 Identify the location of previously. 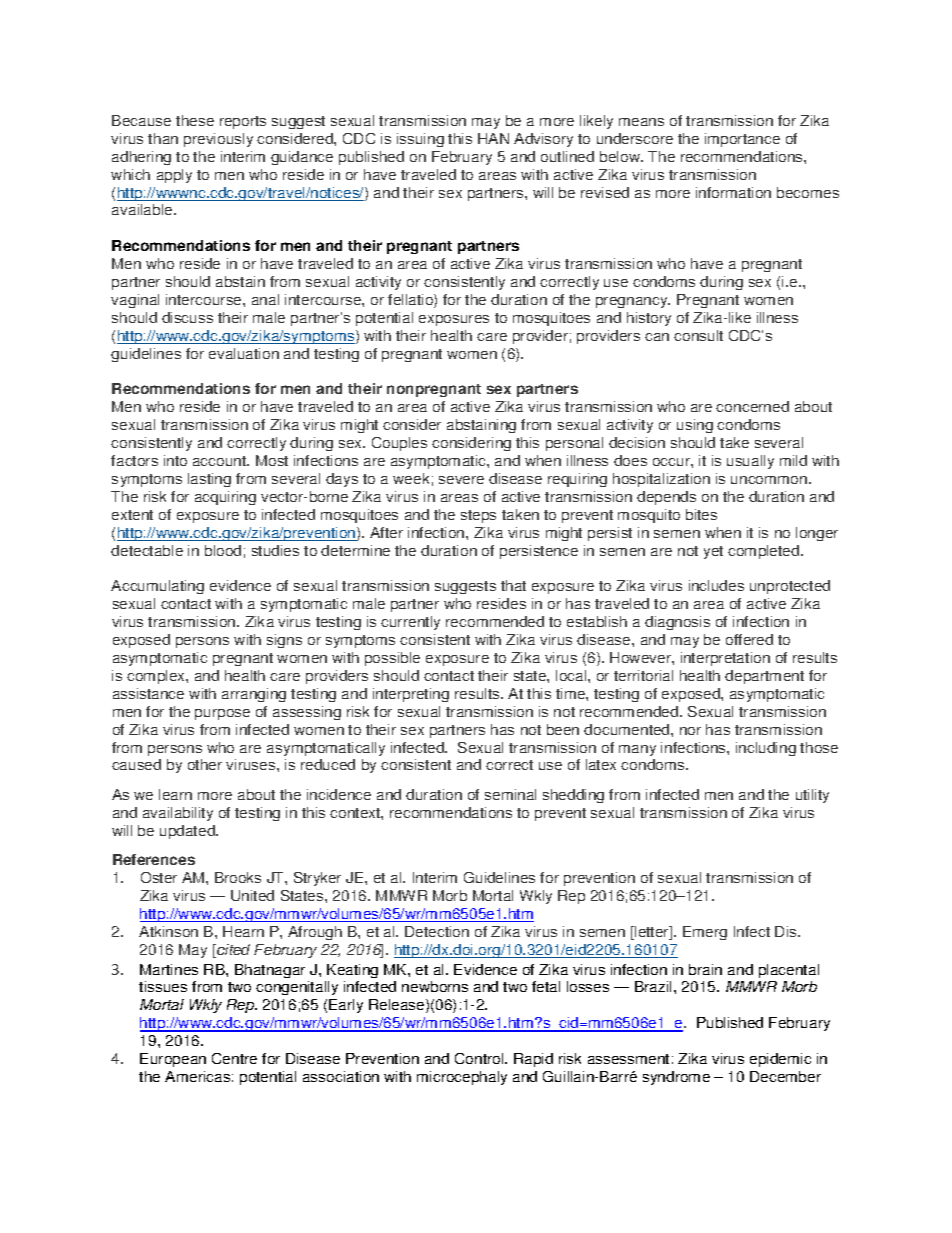
(218, 140).
